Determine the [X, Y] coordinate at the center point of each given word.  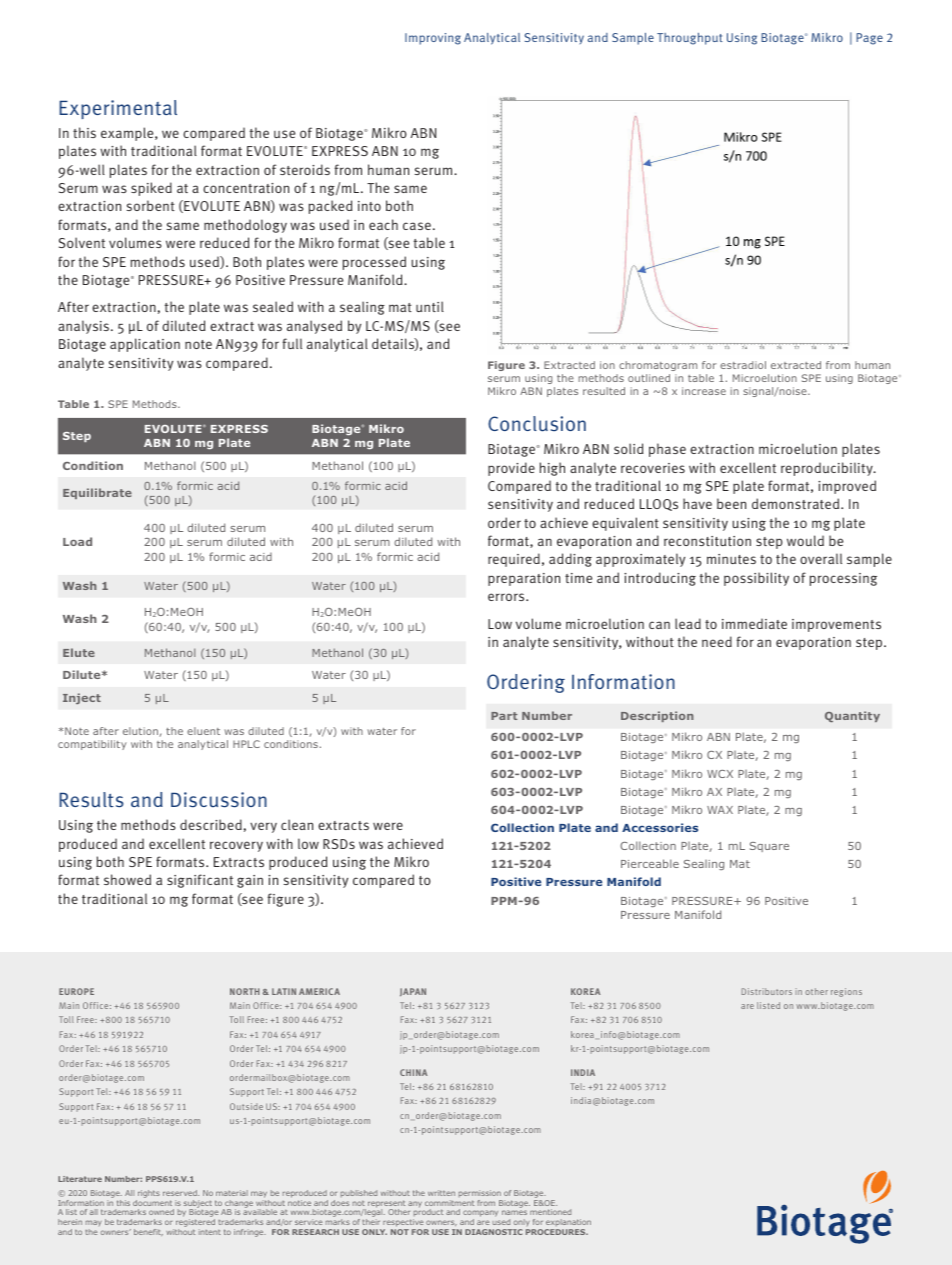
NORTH [244, 991]
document [152, 1203]
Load [77, 541]
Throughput [690, 39]
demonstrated [797, 503]
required [514, 560]
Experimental [118, 109]
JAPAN [413, 992]
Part [504, 716]
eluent [203, 731]
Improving [433, 39]
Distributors [767, 991]
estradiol [743, 365]
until [430, 306]
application [145, 345]
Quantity [852, 716]
